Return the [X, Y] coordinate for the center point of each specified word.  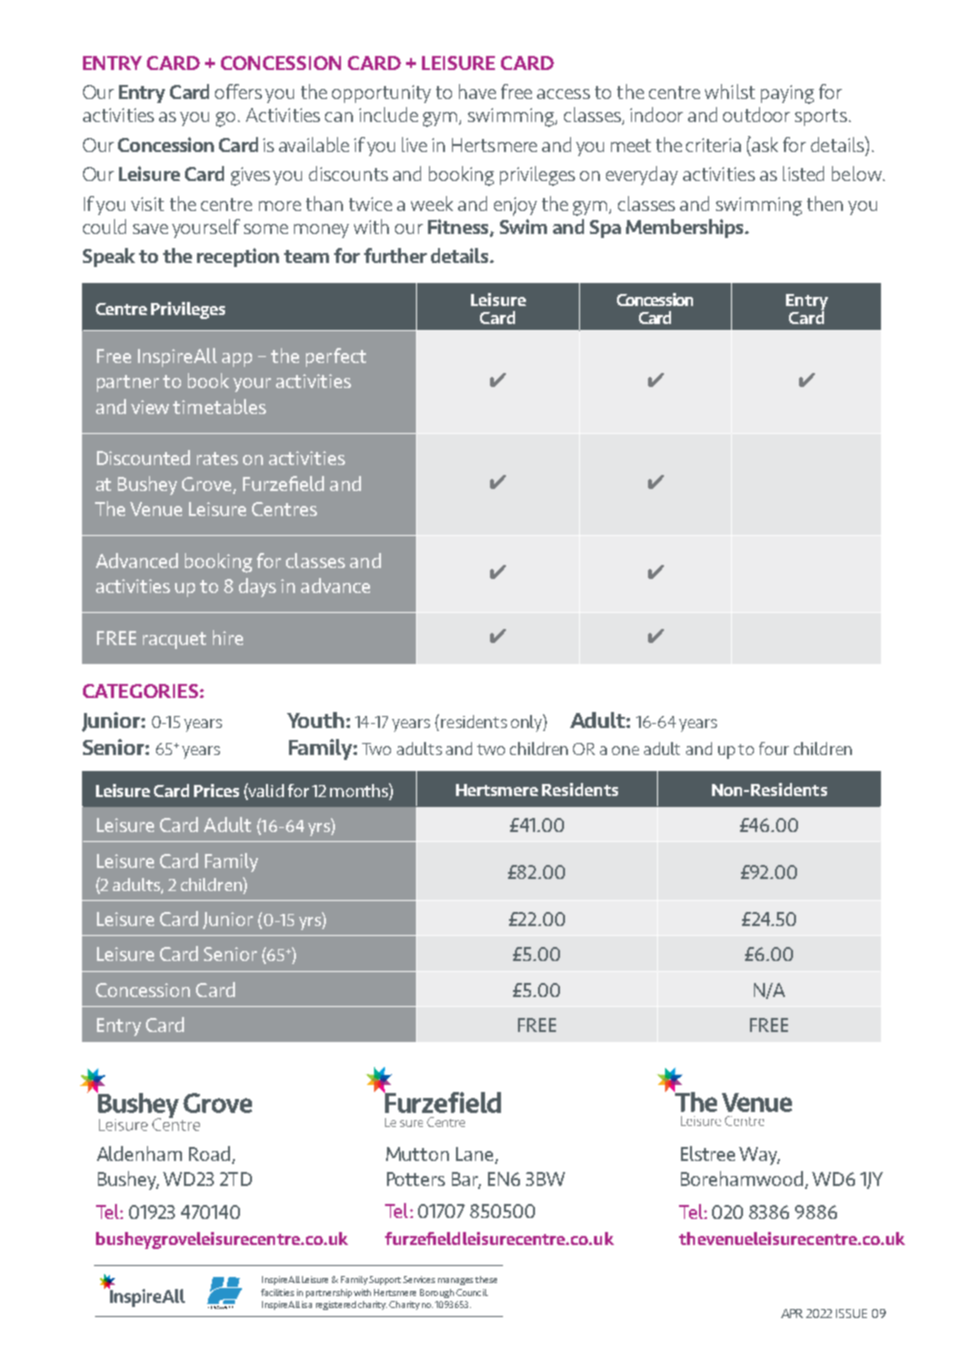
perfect [336, 357]
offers [238, 91]
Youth [315, 720]
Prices [216, 790]
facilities [277, 1292]
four [774, 748]
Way [759, 1156]
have [477, 91]
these [486, 1279]
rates [217, 458]
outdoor [756, 114]
